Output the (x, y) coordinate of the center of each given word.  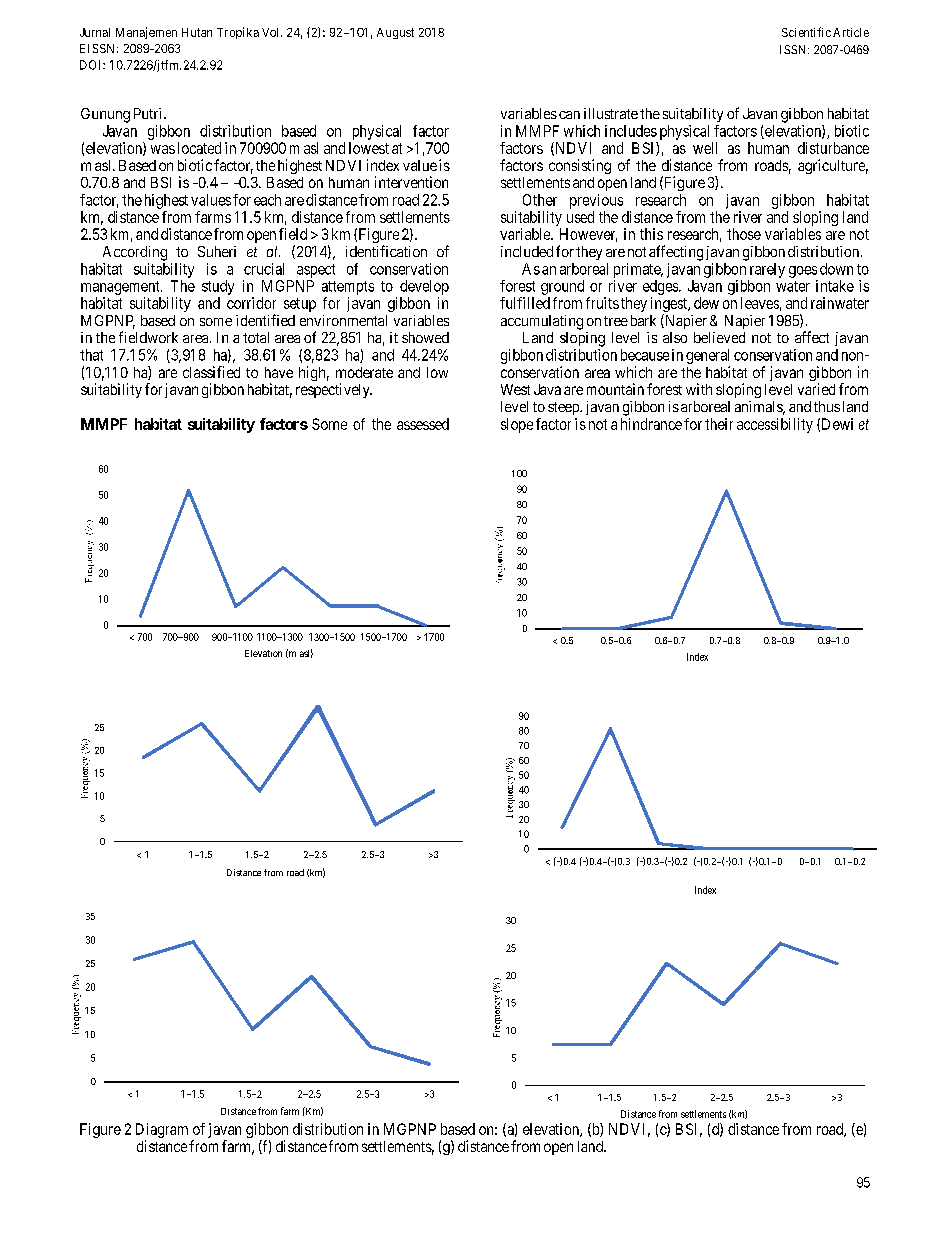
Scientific (806, 32)
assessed (423, 424)
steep (564, 408)
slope (517, 425)
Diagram (162, 1130)
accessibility (775, 425)
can (569, 115)
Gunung (105, 115)
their (719, 424)
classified (211, 372)
